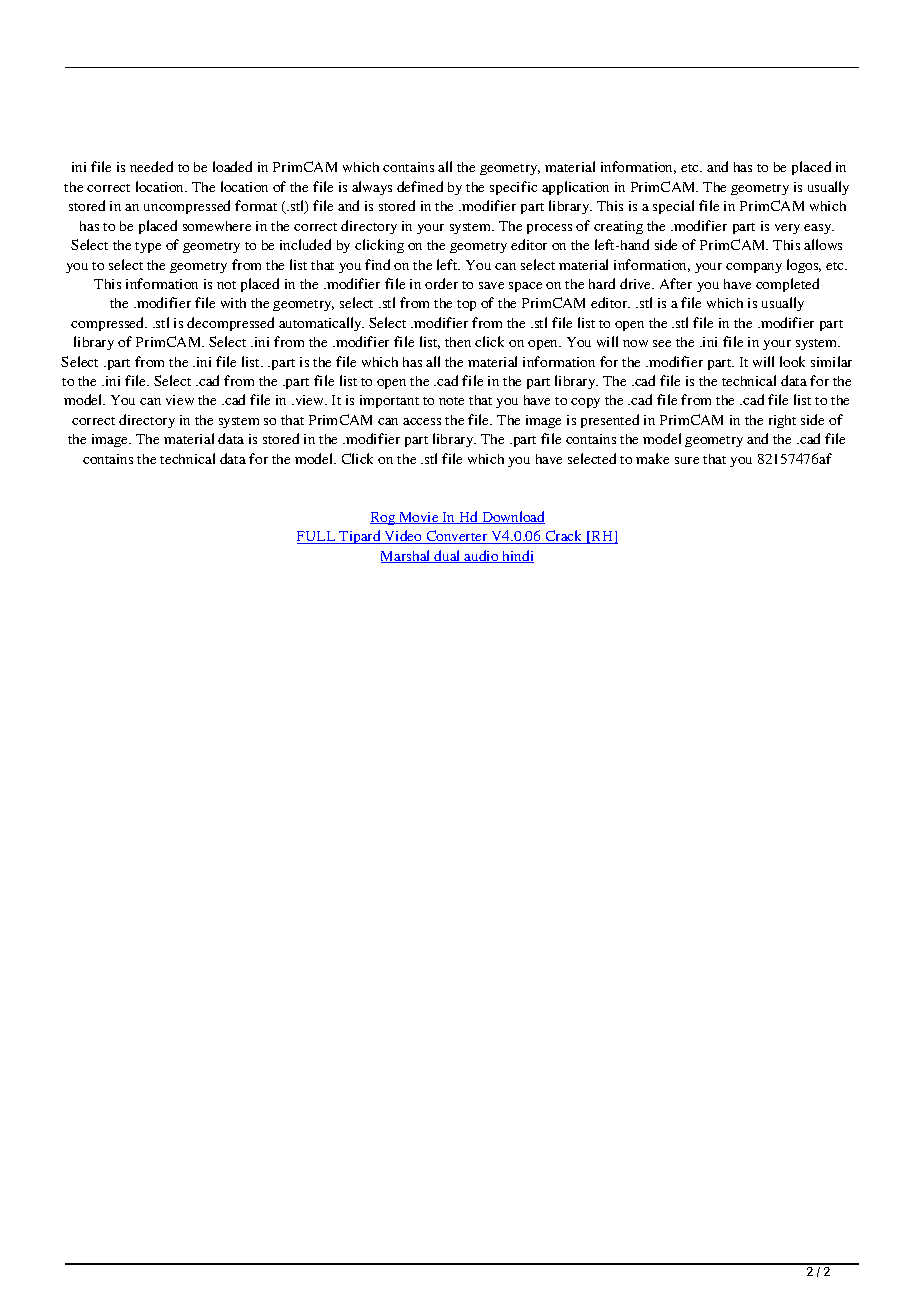 The height and width of the screenshot is (1308, 924). Describe the element at coordinates (754, 268) in the screenshot. I see `company` at that location.
